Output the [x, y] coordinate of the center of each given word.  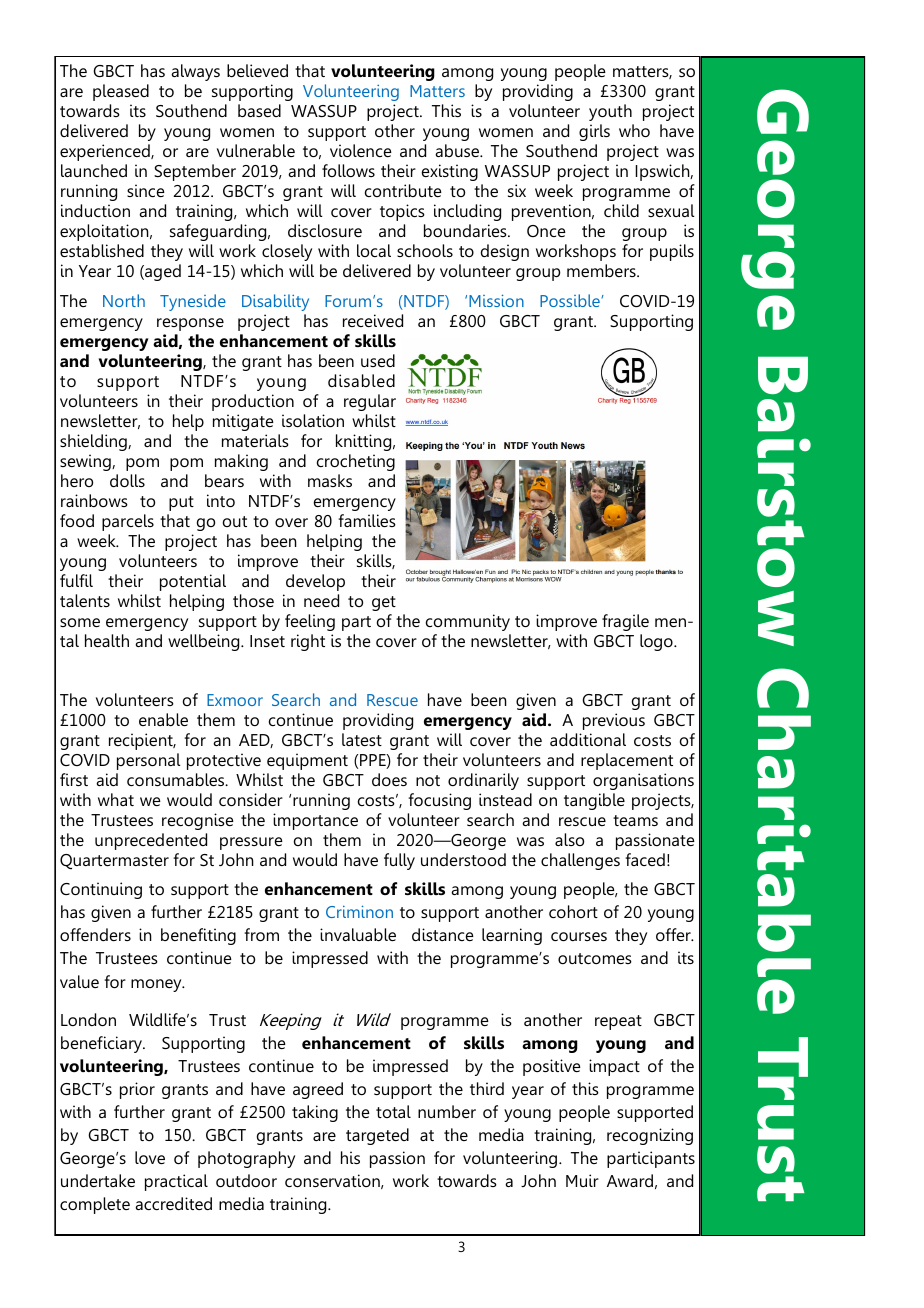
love [150, 1157]
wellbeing [205, 642]
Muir [582, 1180]
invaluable [358, 934]
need [321, 600]
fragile [625, 622]
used [378, 360]
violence [361, 150]
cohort [573, 911]
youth [610, 112]
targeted [377, 1136]
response [190, 324]
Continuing [101, 890]
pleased [121, 92]
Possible [571, 300]
